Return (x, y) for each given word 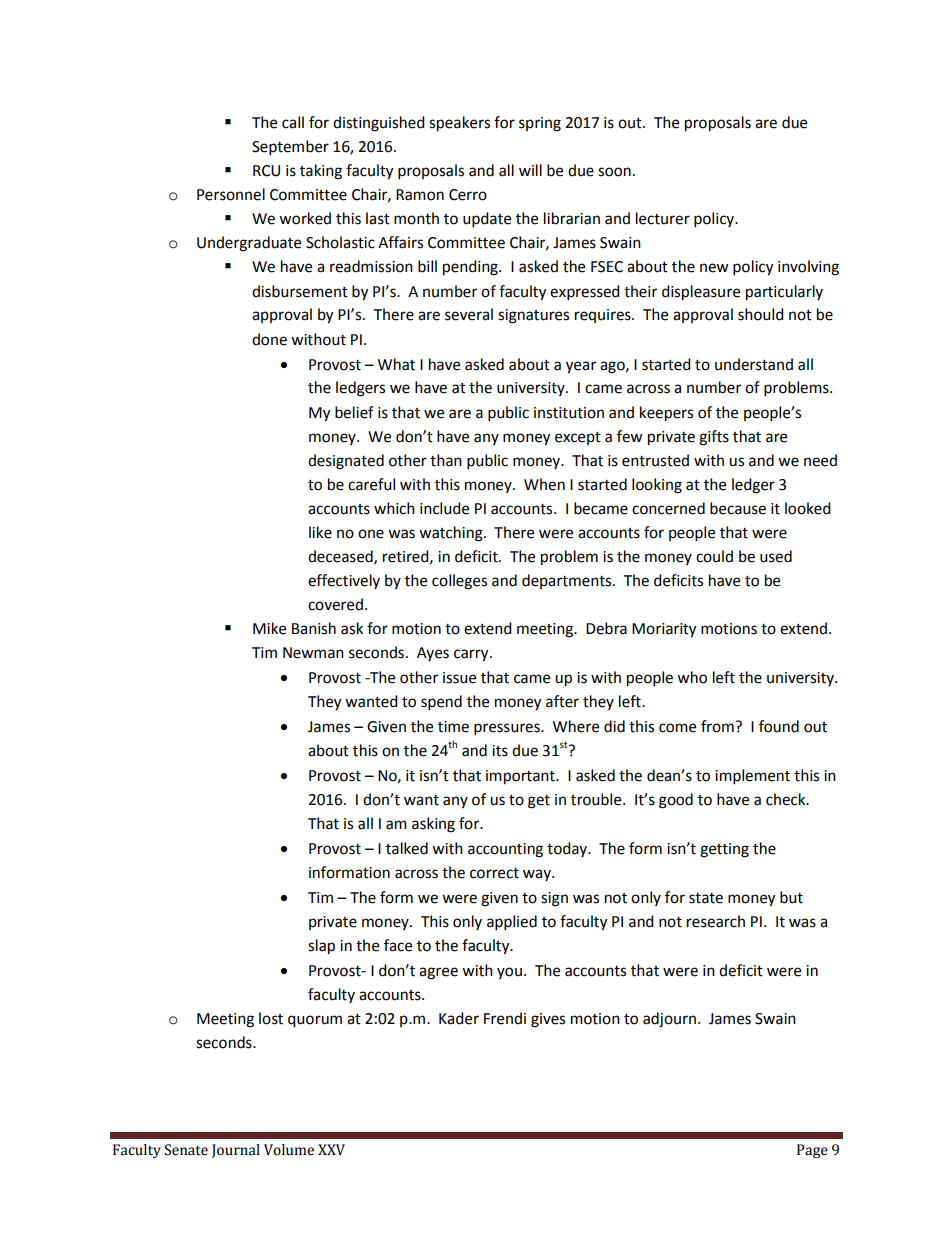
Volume (289, 1150)
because (738, 508)
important (521, 777)
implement (752, 777)
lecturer (663, 218)
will (530, 170)
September (290, 148)
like (320, 532)
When (544, 484)
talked (407, 848)
